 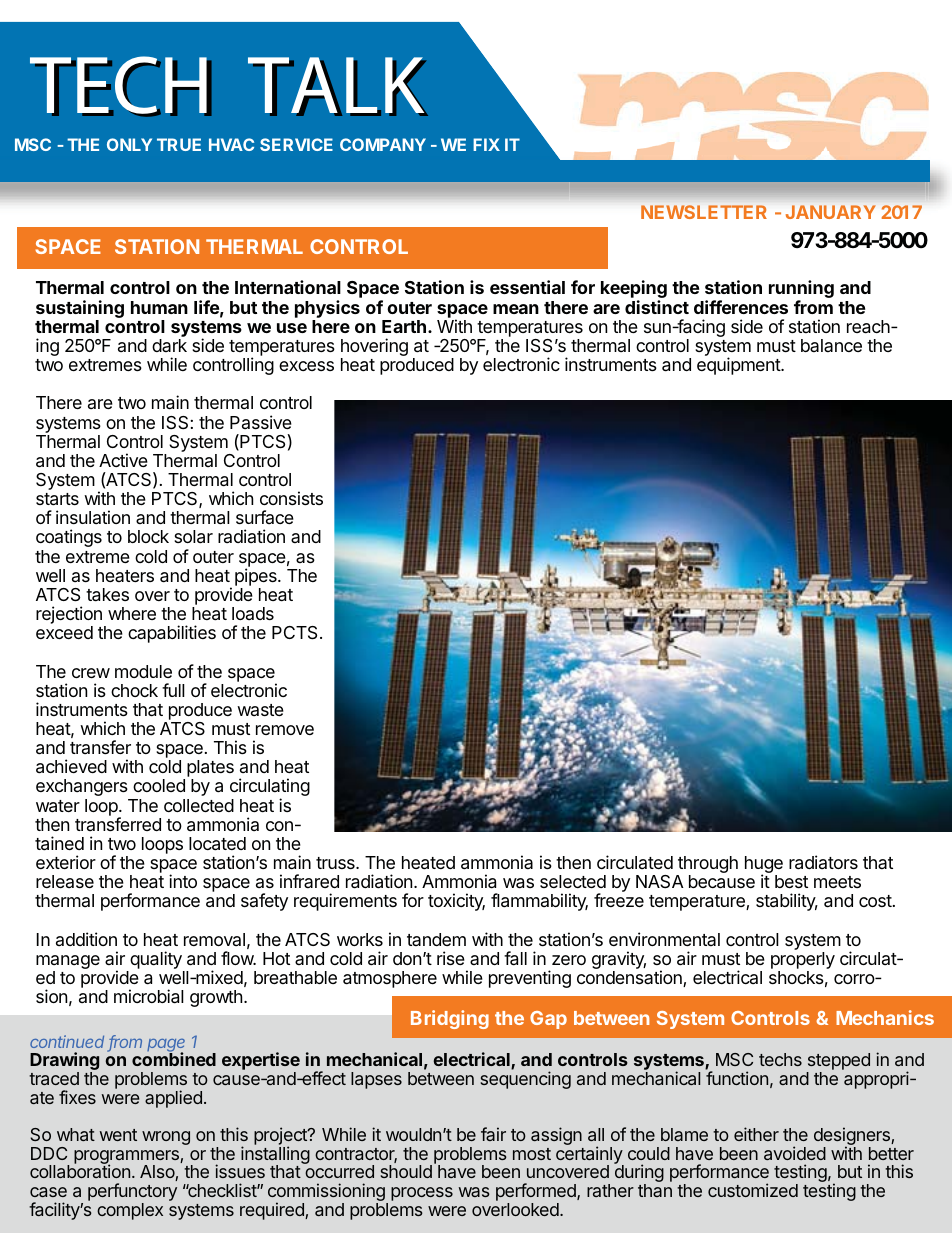 What do you see at coordinates (159, 307) in the image?
I see `human` at bounding box center [159, 307].
